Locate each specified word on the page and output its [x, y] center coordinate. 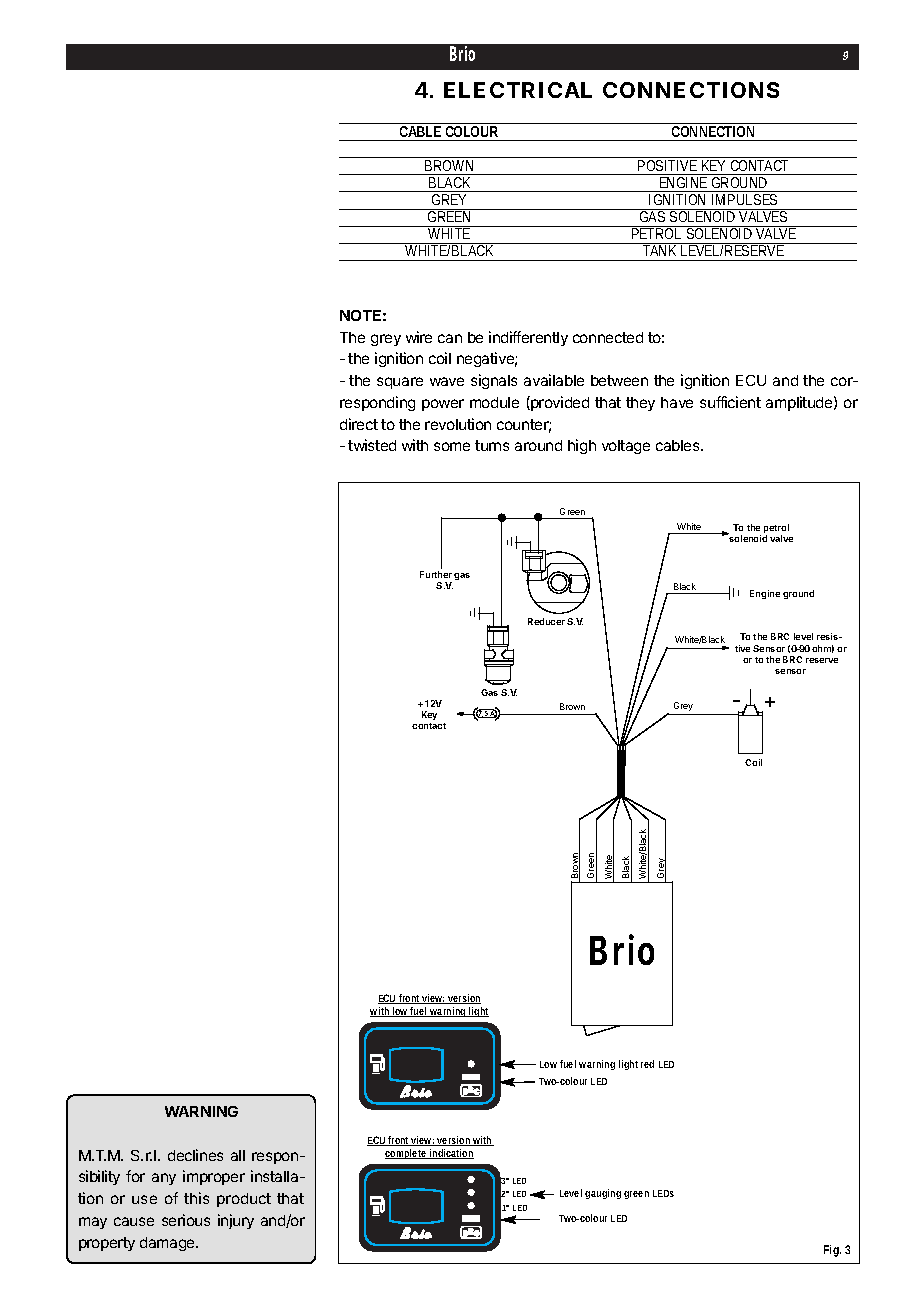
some [452, 446]
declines [195, 1155]
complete [407, 1154]
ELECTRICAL [518, 90]
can [450, 338]
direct [359, 424]
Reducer [546, 621]
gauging [603, 1194]
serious [186, 1220]
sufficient [730, 402]
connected [608, 337]
